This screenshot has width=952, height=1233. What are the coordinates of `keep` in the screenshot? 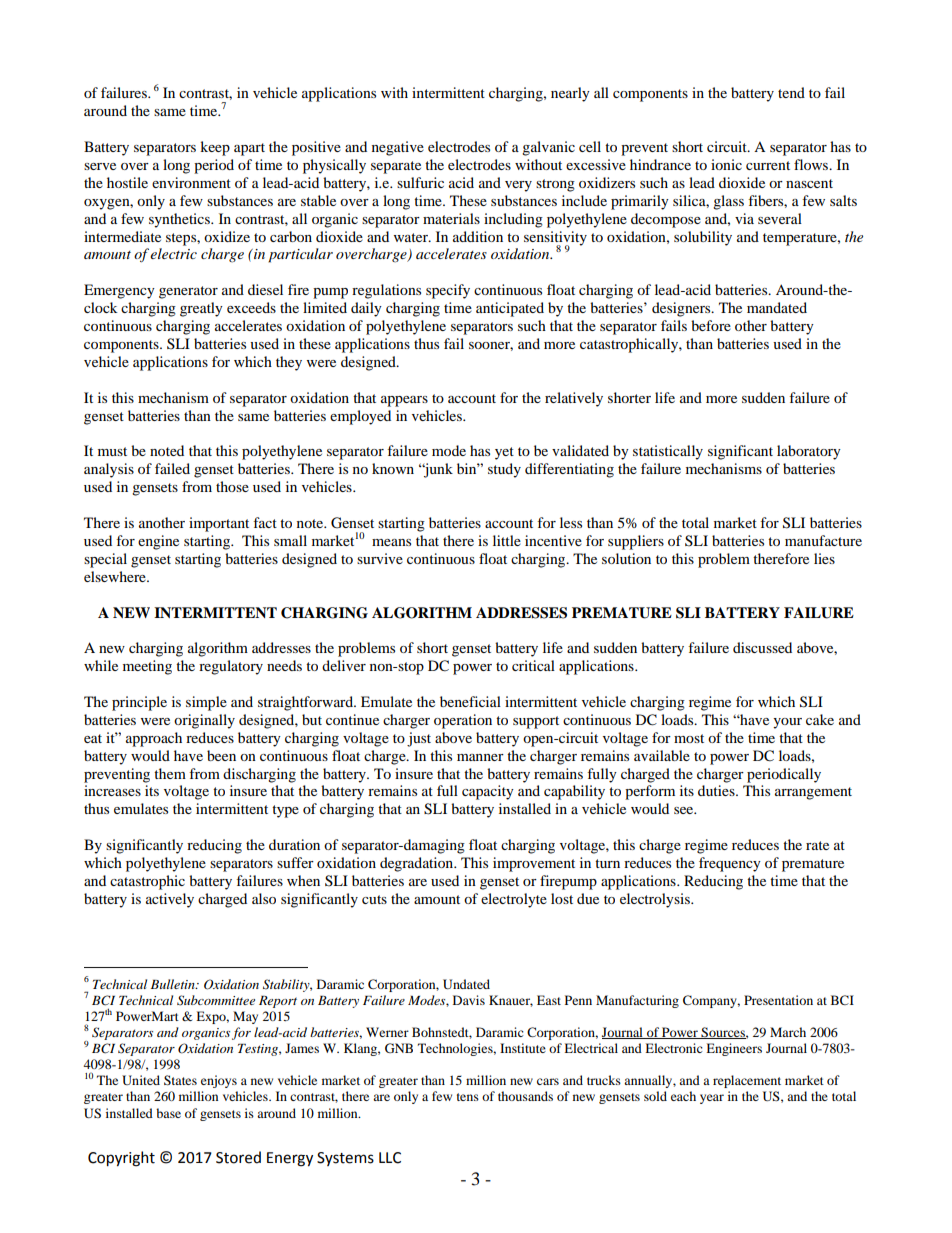 It's located at (215, 148).
